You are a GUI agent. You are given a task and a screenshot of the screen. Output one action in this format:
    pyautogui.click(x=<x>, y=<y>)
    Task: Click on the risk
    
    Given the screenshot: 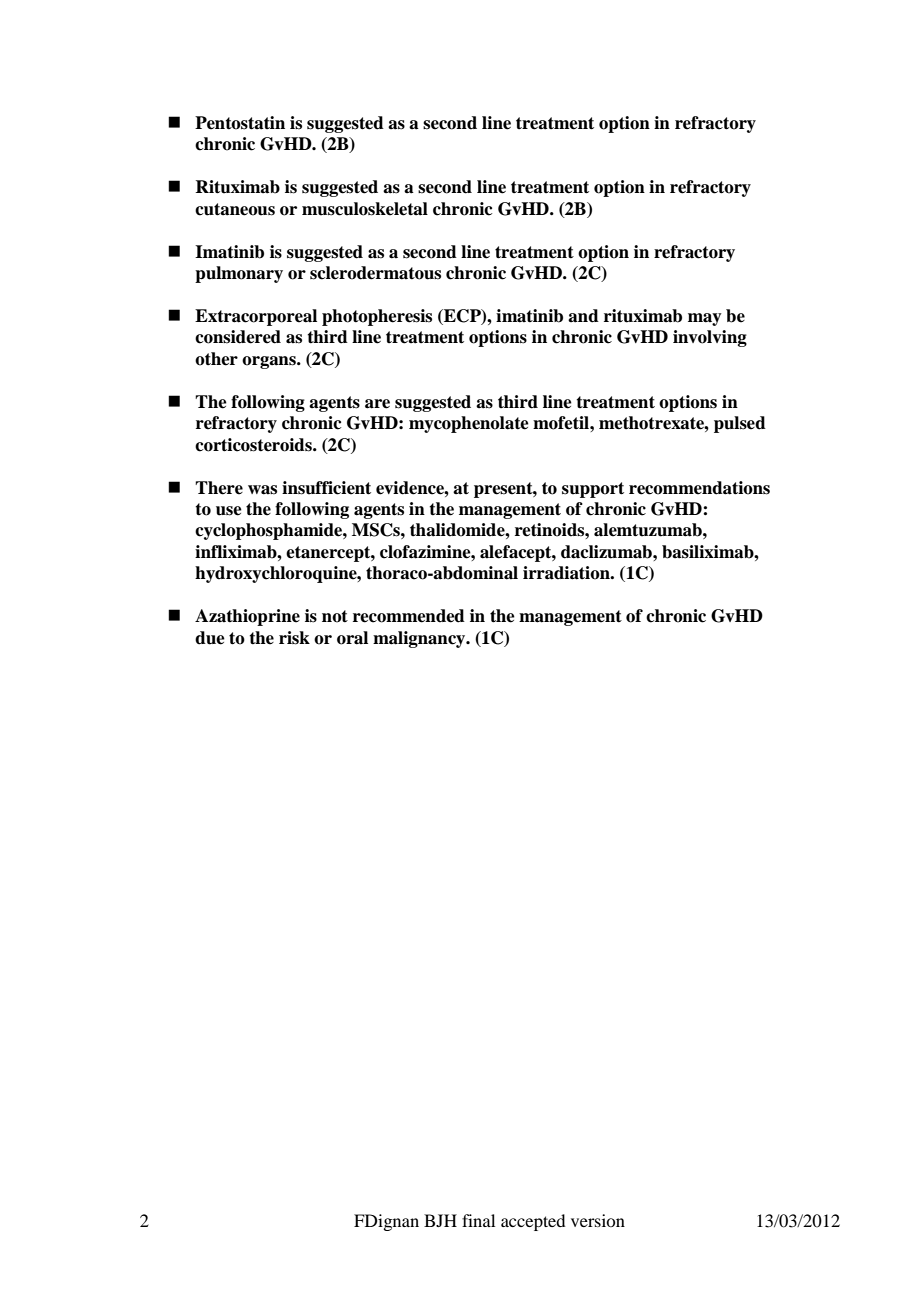 What is the action you would take?
    pyautogui.click(x=294, y=638)
